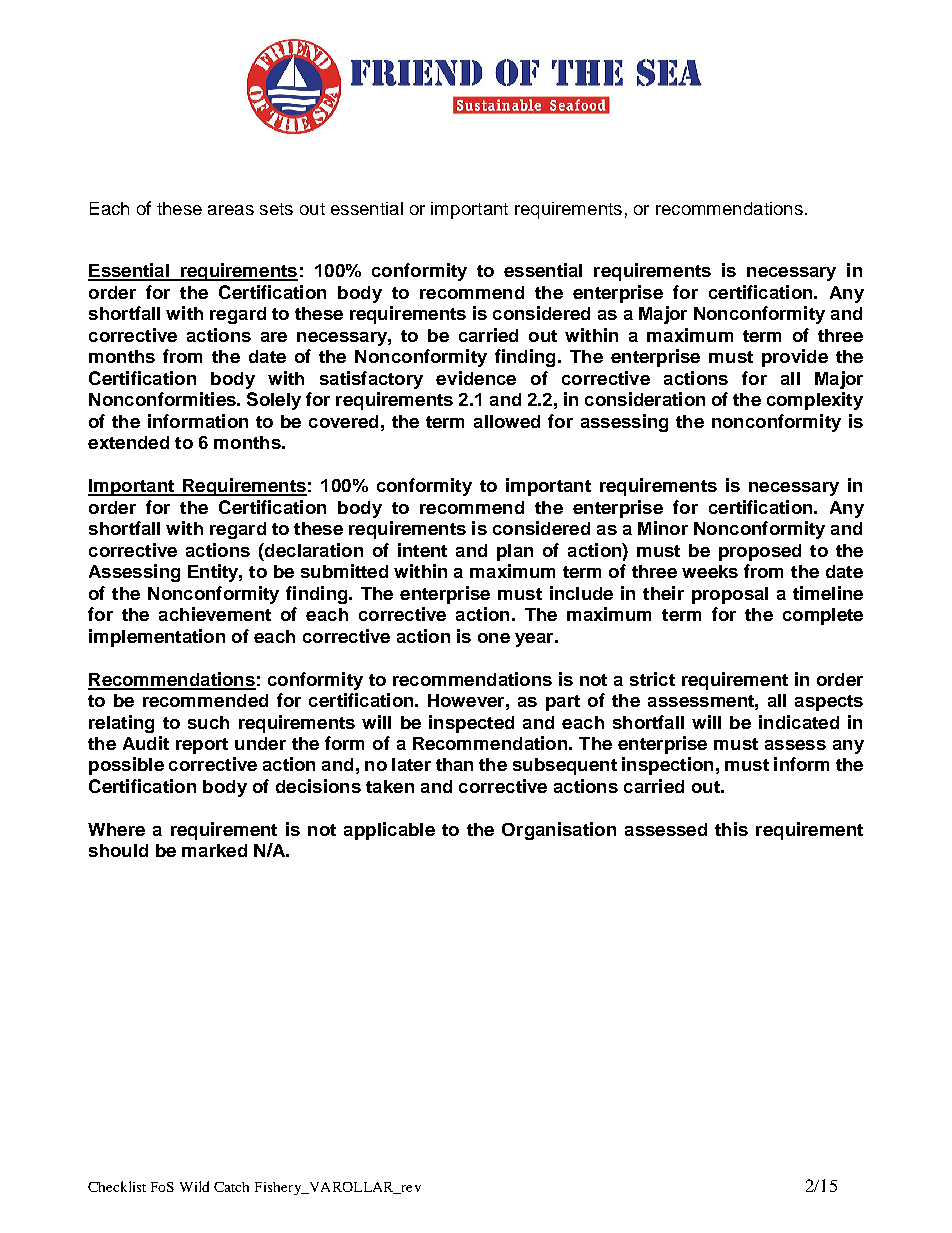 Image resolution: width=952 pixels, height=1233 pixels. Describe the element at coordinates (276, 209) in the image. I see `sets` at that location.
